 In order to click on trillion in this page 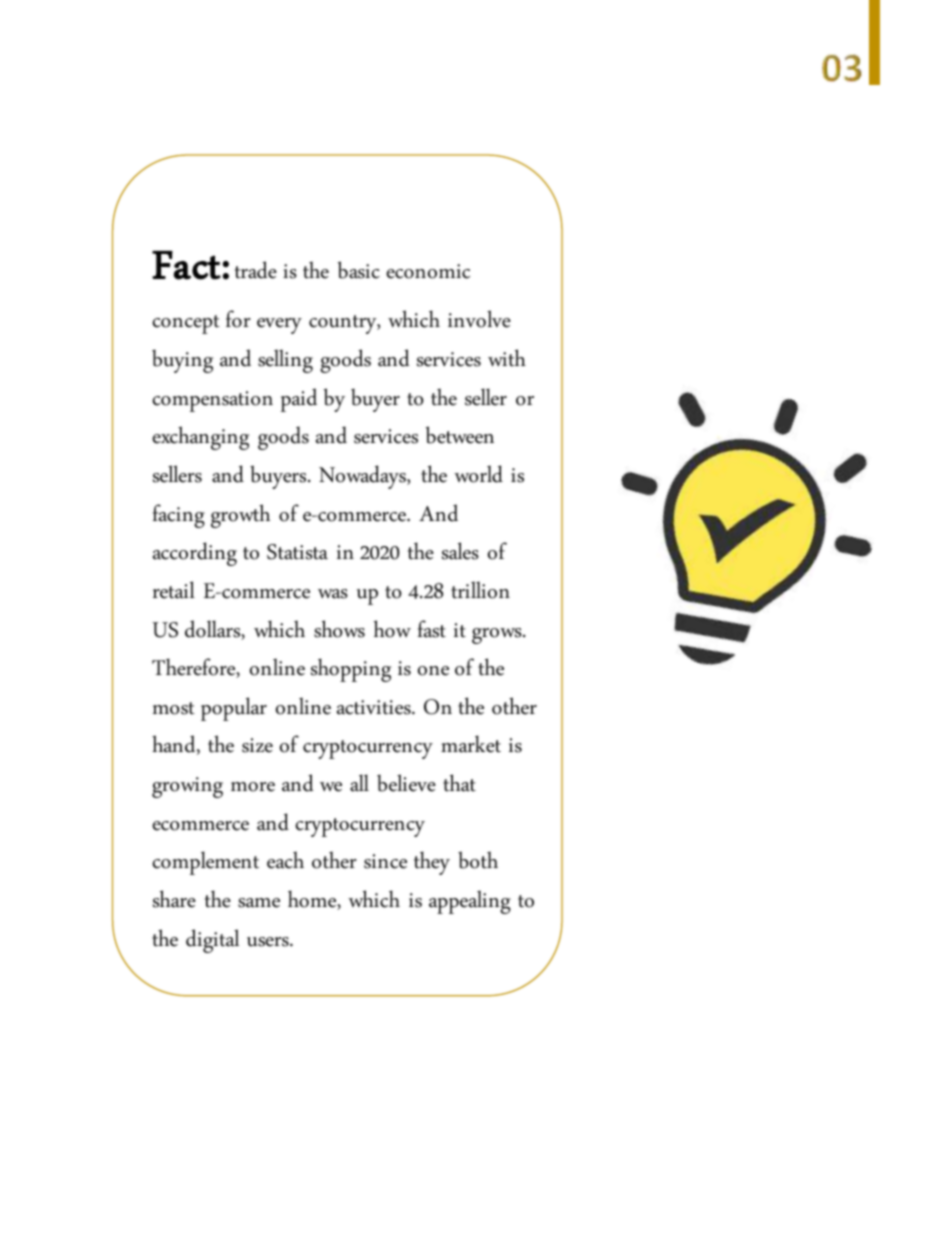, I will do `click(480, 590)`.
